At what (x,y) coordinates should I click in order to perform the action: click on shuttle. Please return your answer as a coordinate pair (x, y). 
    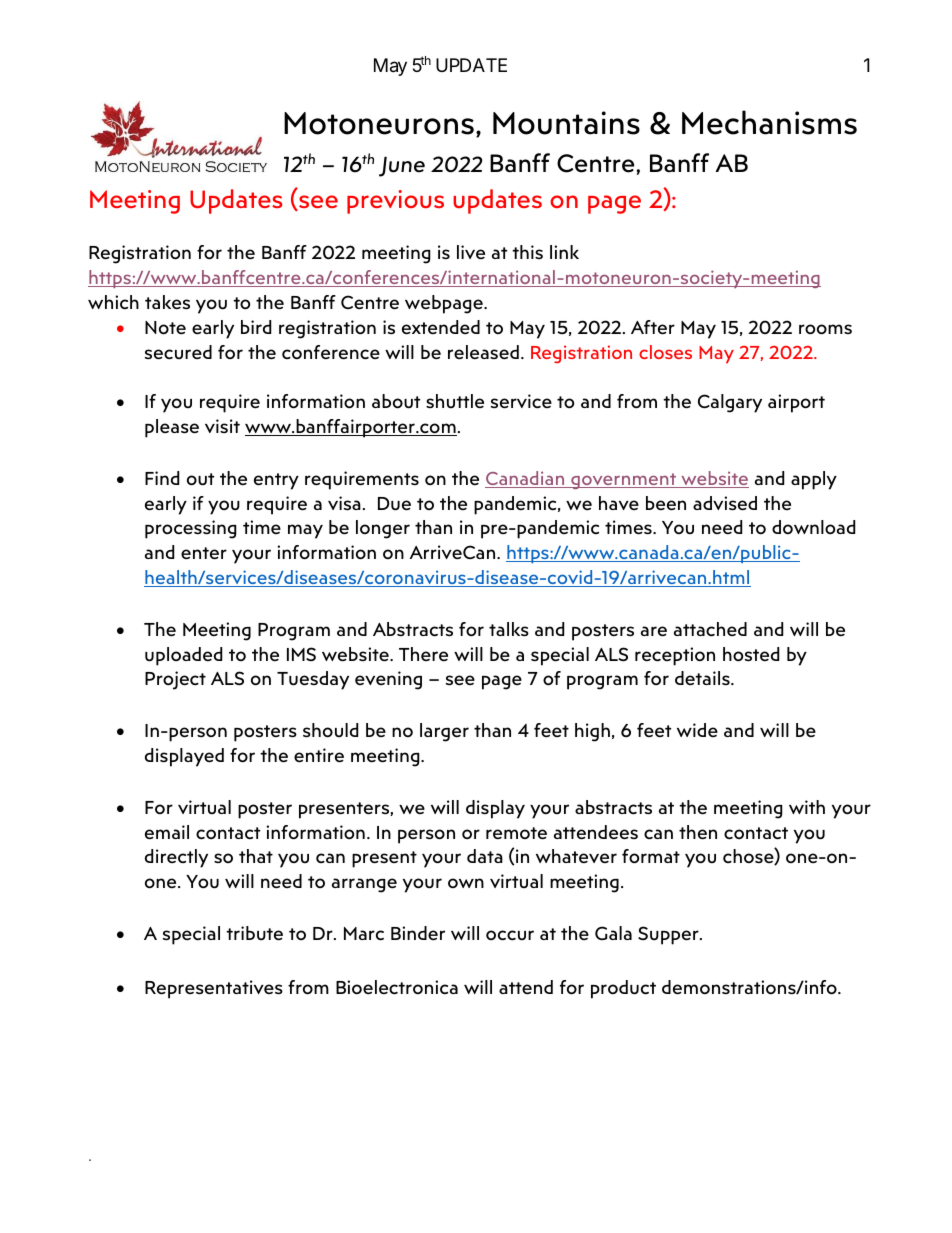
    Looking at the image, I should click on (455, 401).
